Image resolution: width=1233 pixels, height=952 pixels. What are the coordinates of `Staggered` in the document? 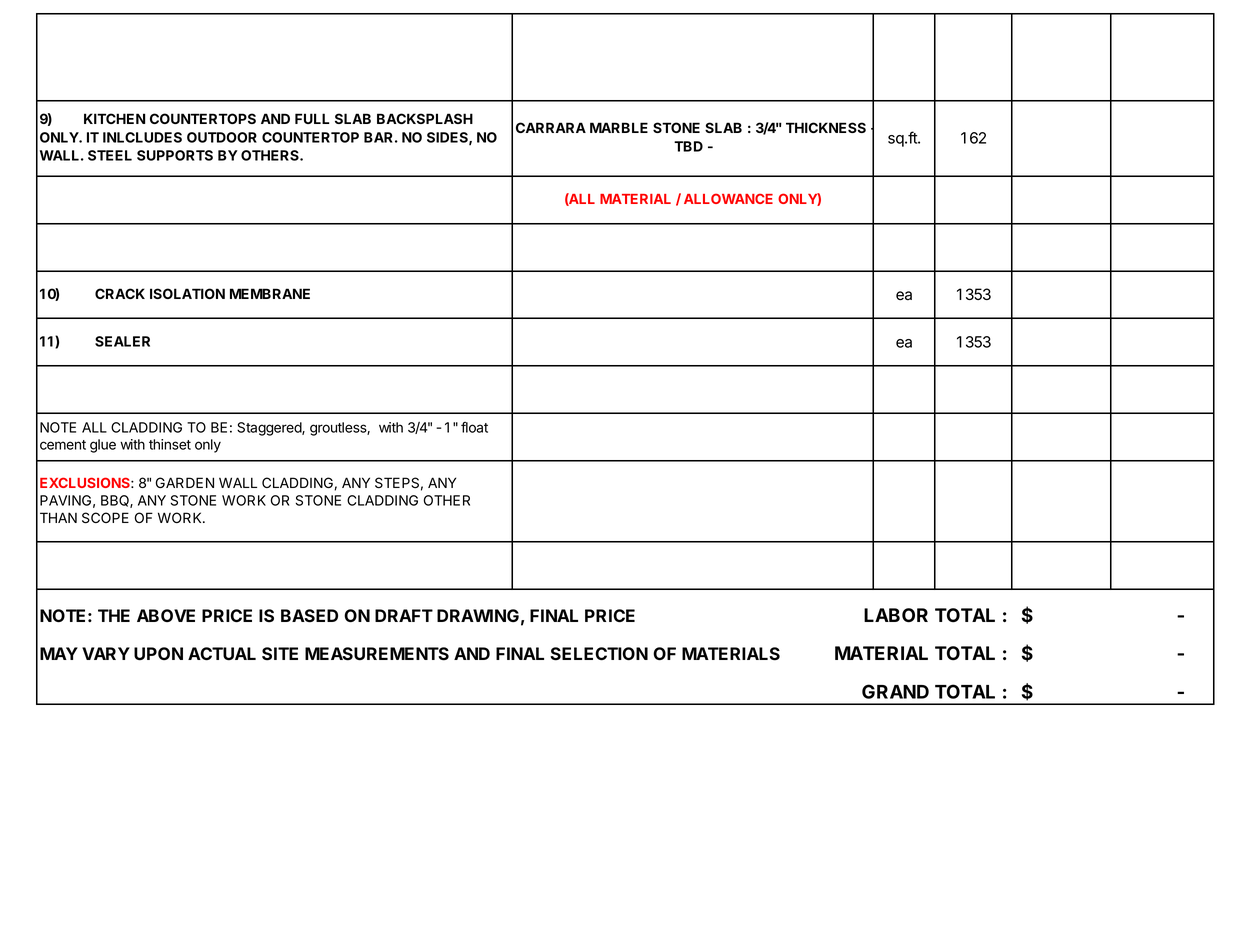 It's located at (270, 429).
